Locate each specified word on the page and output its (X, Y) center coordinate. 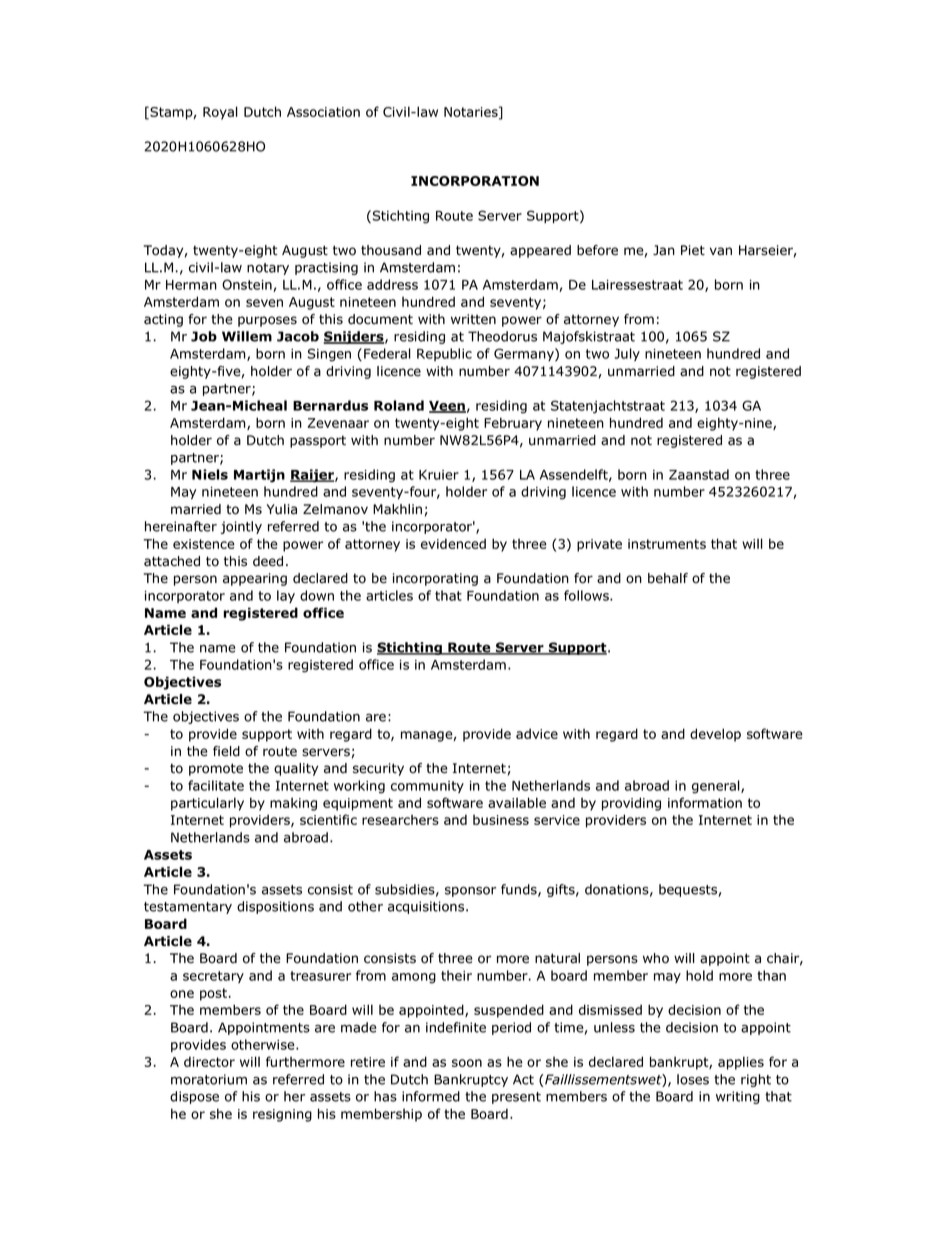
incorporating (435, 579)
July (627, 354)
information (705, 802)
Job (204, 336)
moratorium (209, 1079)
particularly (207, 804)
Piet (693, 250)
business (501, 820)
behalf (668, 578)
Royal (220, 113)
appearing (255, 579)
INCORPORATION (475, 181)
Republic (444, 354)
